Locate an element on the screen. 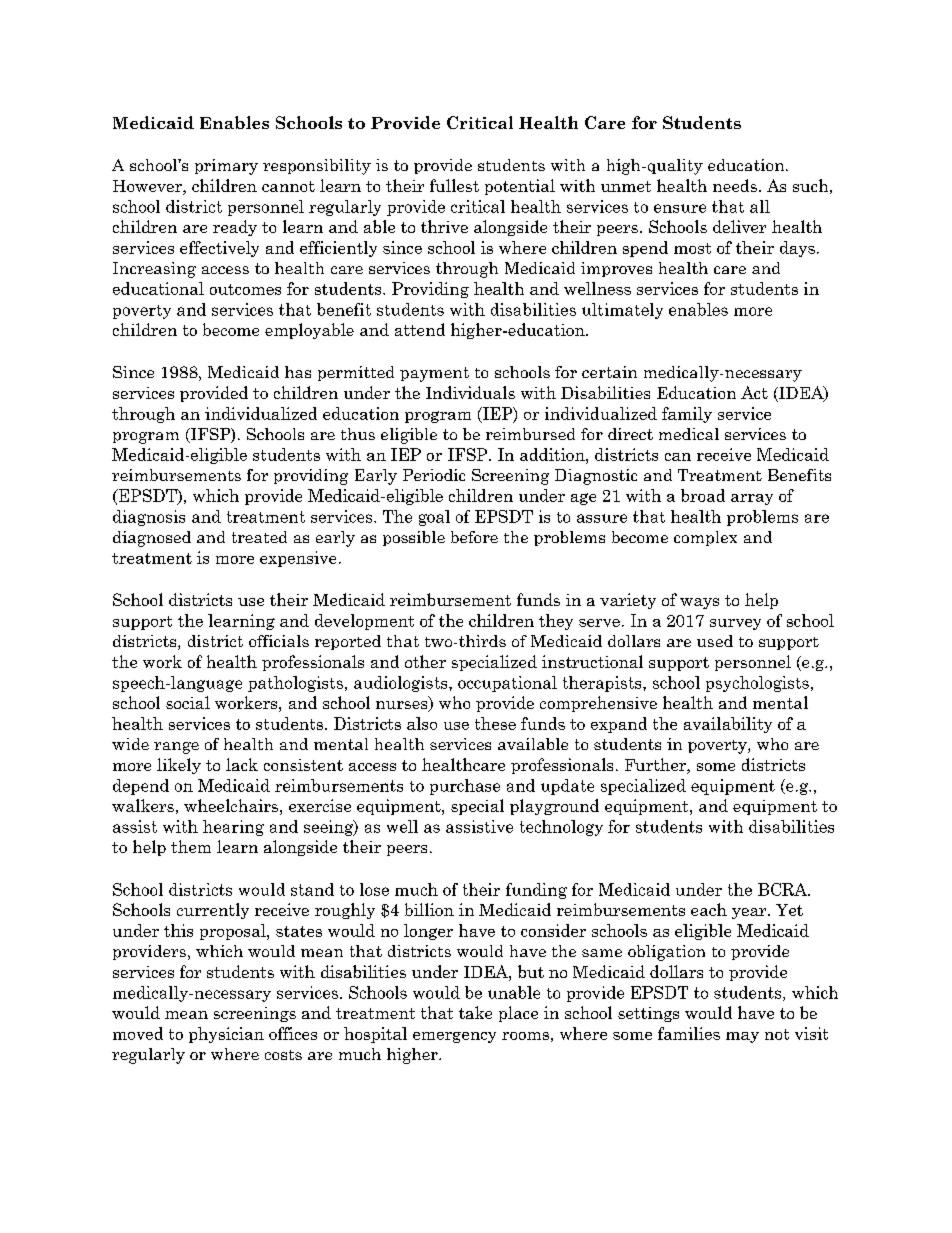 The height and width of the screenshot is (1233, 952). officials is located at coordinates (279, 641).
